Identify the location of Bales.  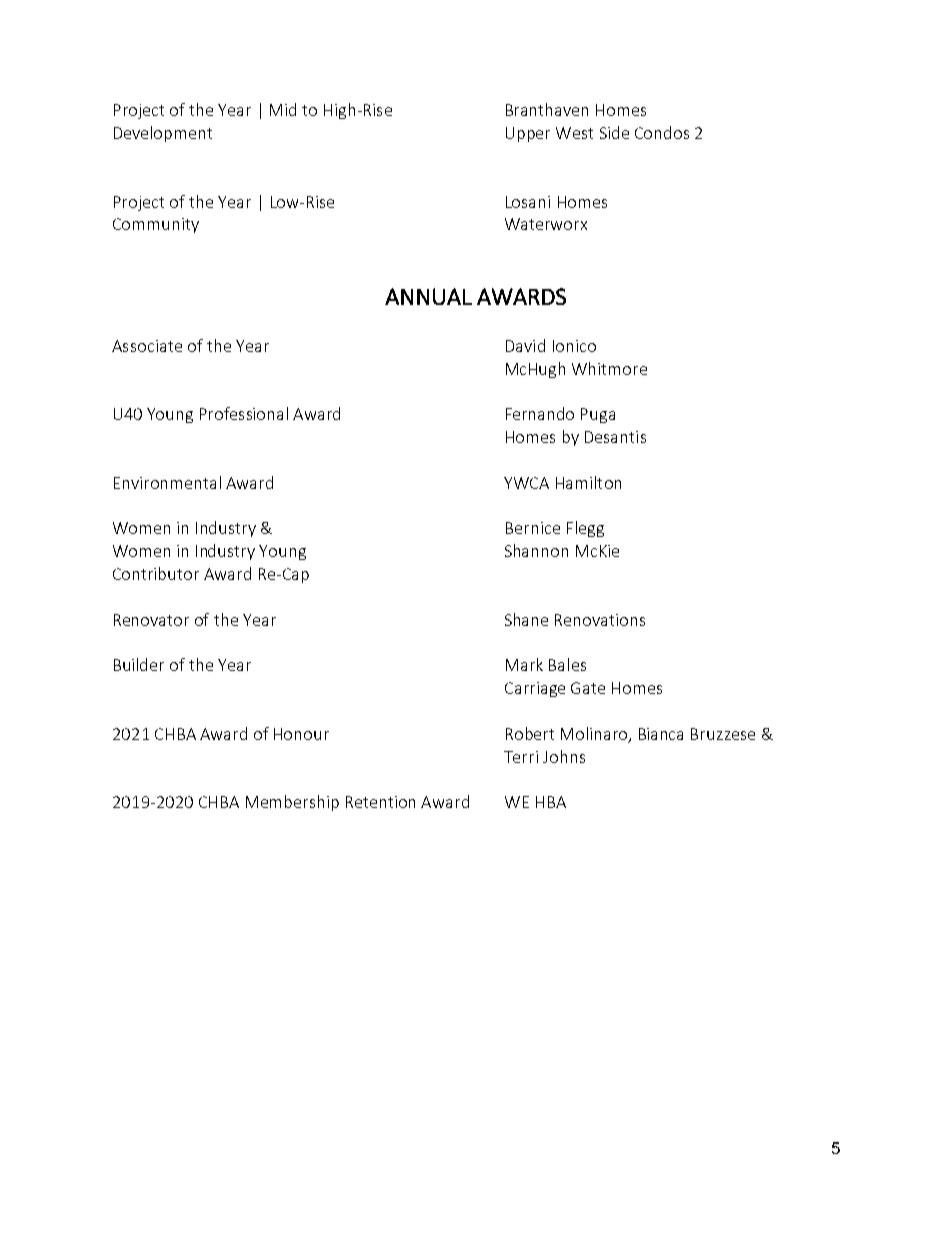
(567, 664).
